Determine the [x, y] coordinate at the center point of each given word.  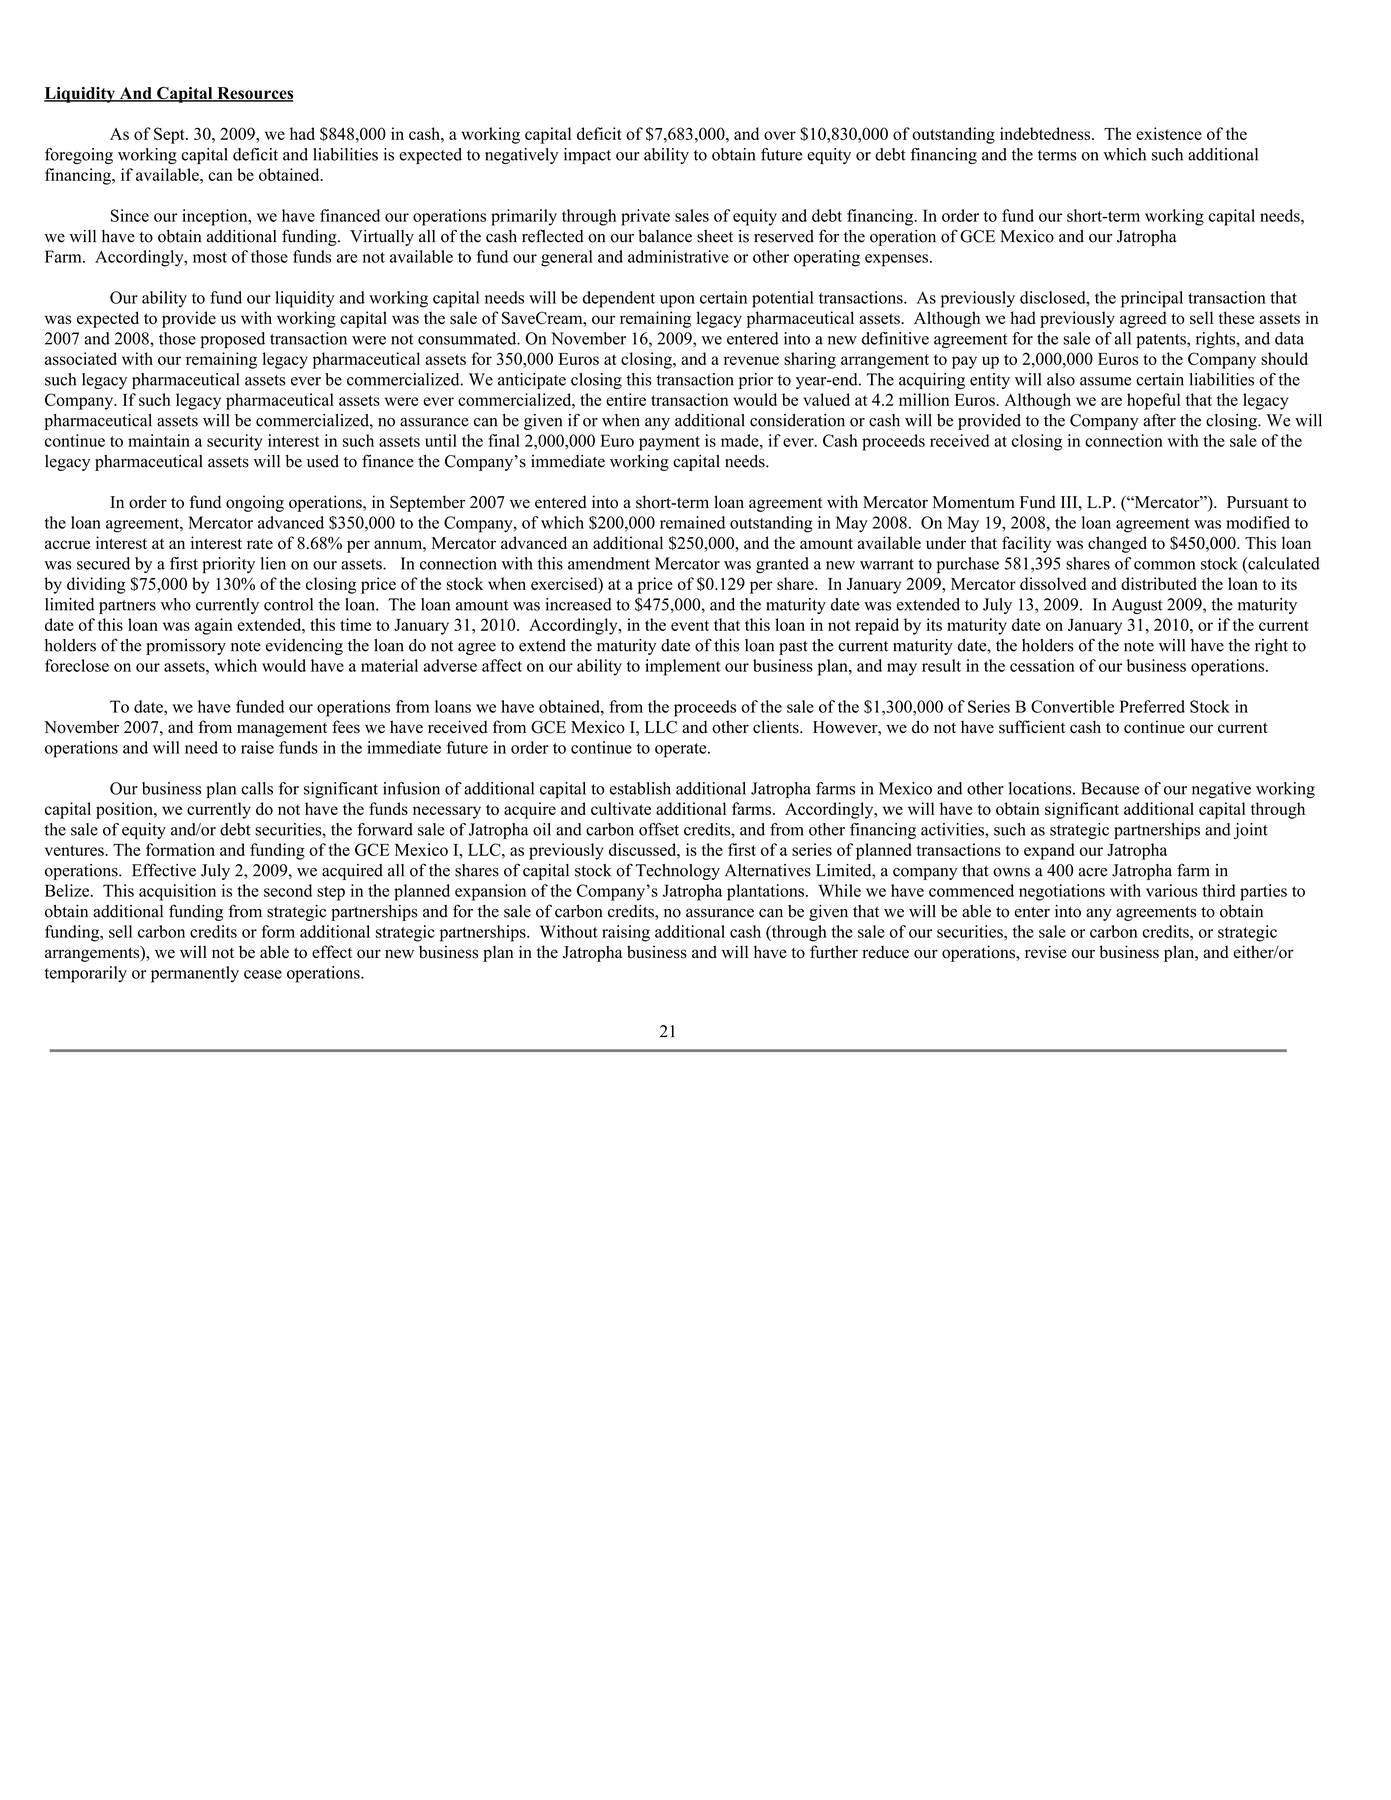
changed [1117, 544]
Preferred [1152, 706]
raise [257, 747]
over [780, 135]
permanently [195, 974]
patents [1162, 341]
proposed [233, 340]
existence [1169, 133]
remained [692, 522]
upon [677, 301]
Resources [254, 94]
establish [640, 788]
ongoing [255, 503]
